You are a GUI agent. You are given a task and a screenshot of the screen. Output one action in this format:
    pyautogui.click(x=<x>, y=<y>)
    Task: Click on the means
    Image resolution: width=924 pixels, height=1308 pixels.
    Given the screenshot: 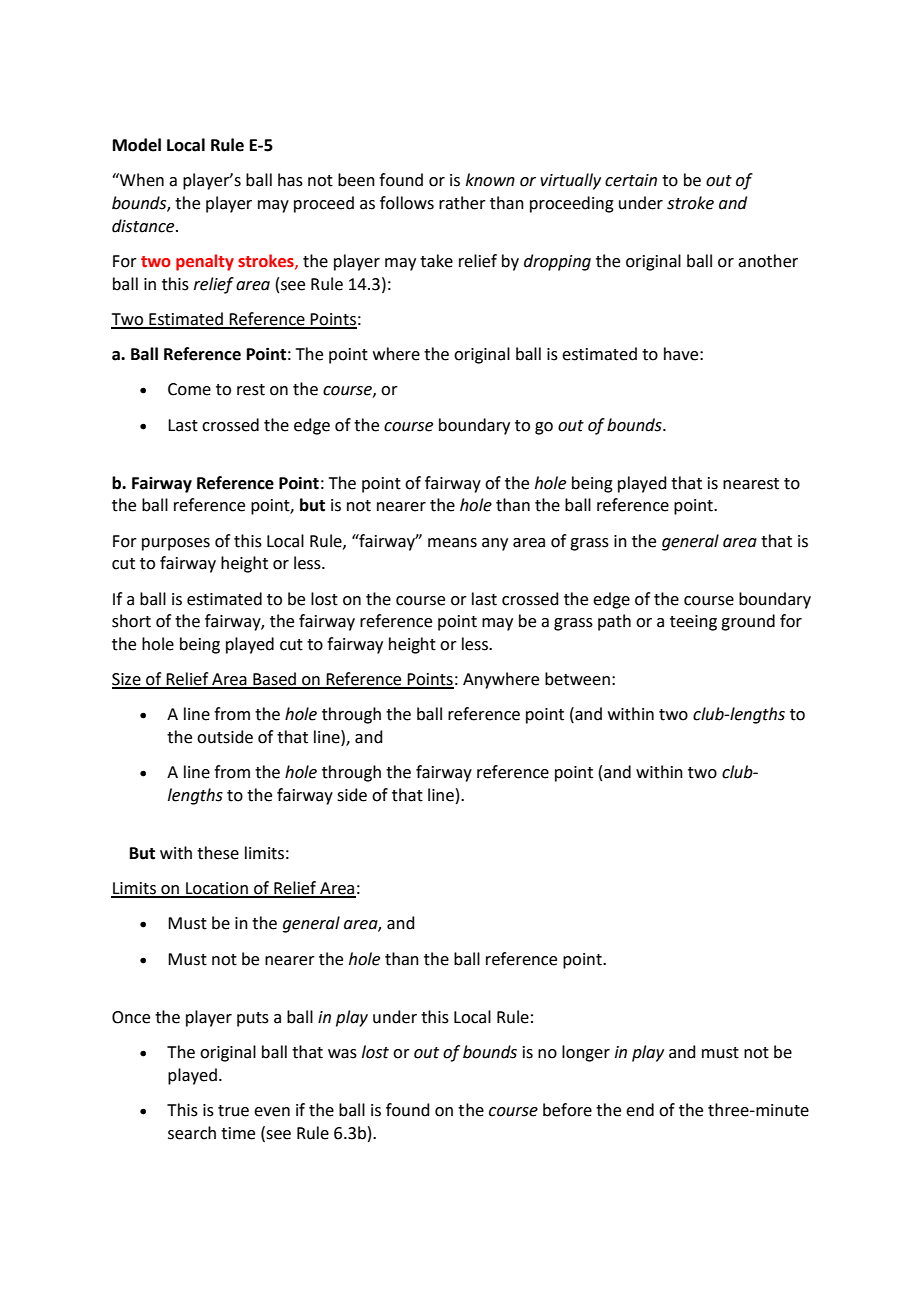 What is the action you would take?
    pyautogui.click(x=452, y=543)
